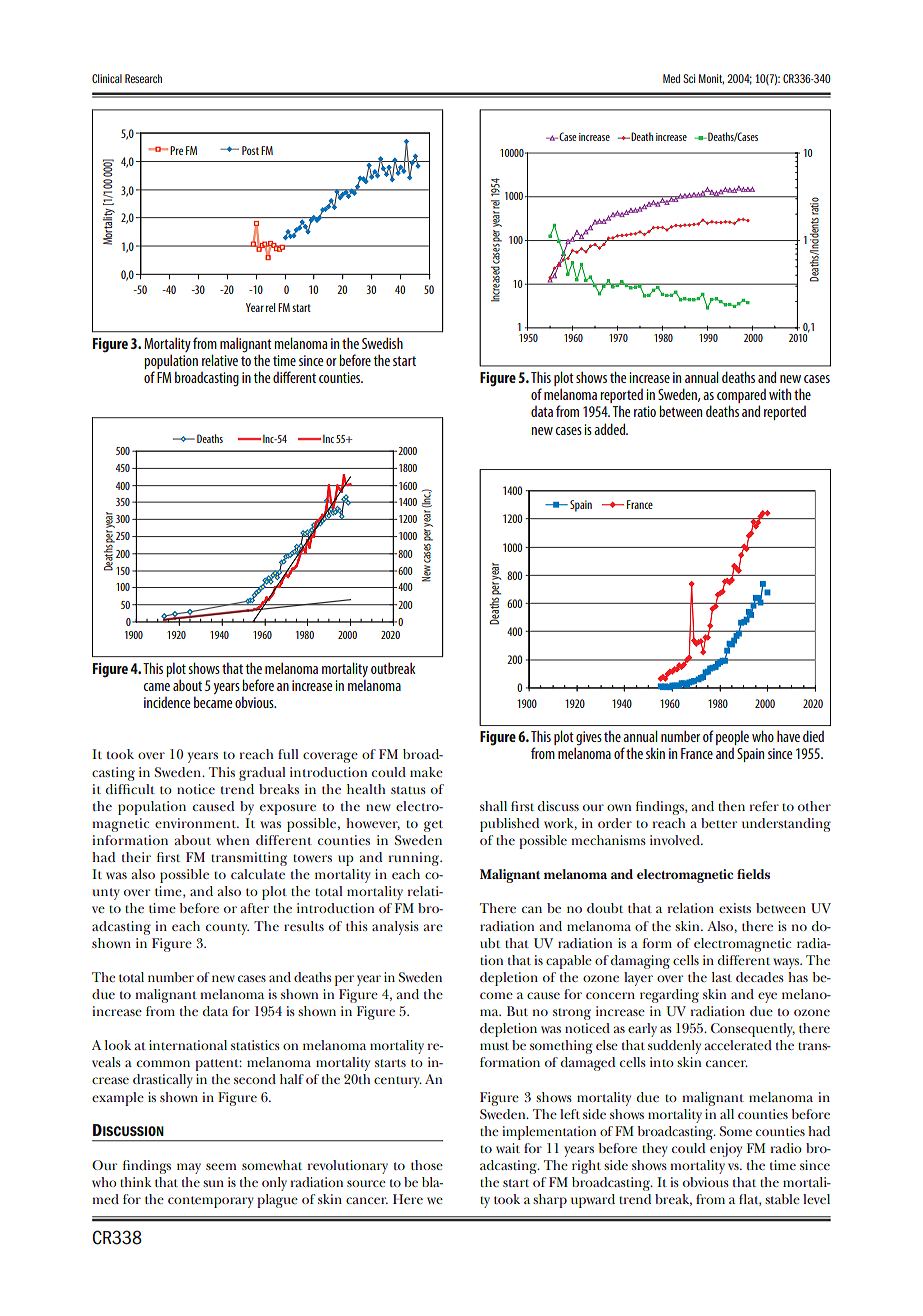  I want to click on incidence, so click(167, 702).
